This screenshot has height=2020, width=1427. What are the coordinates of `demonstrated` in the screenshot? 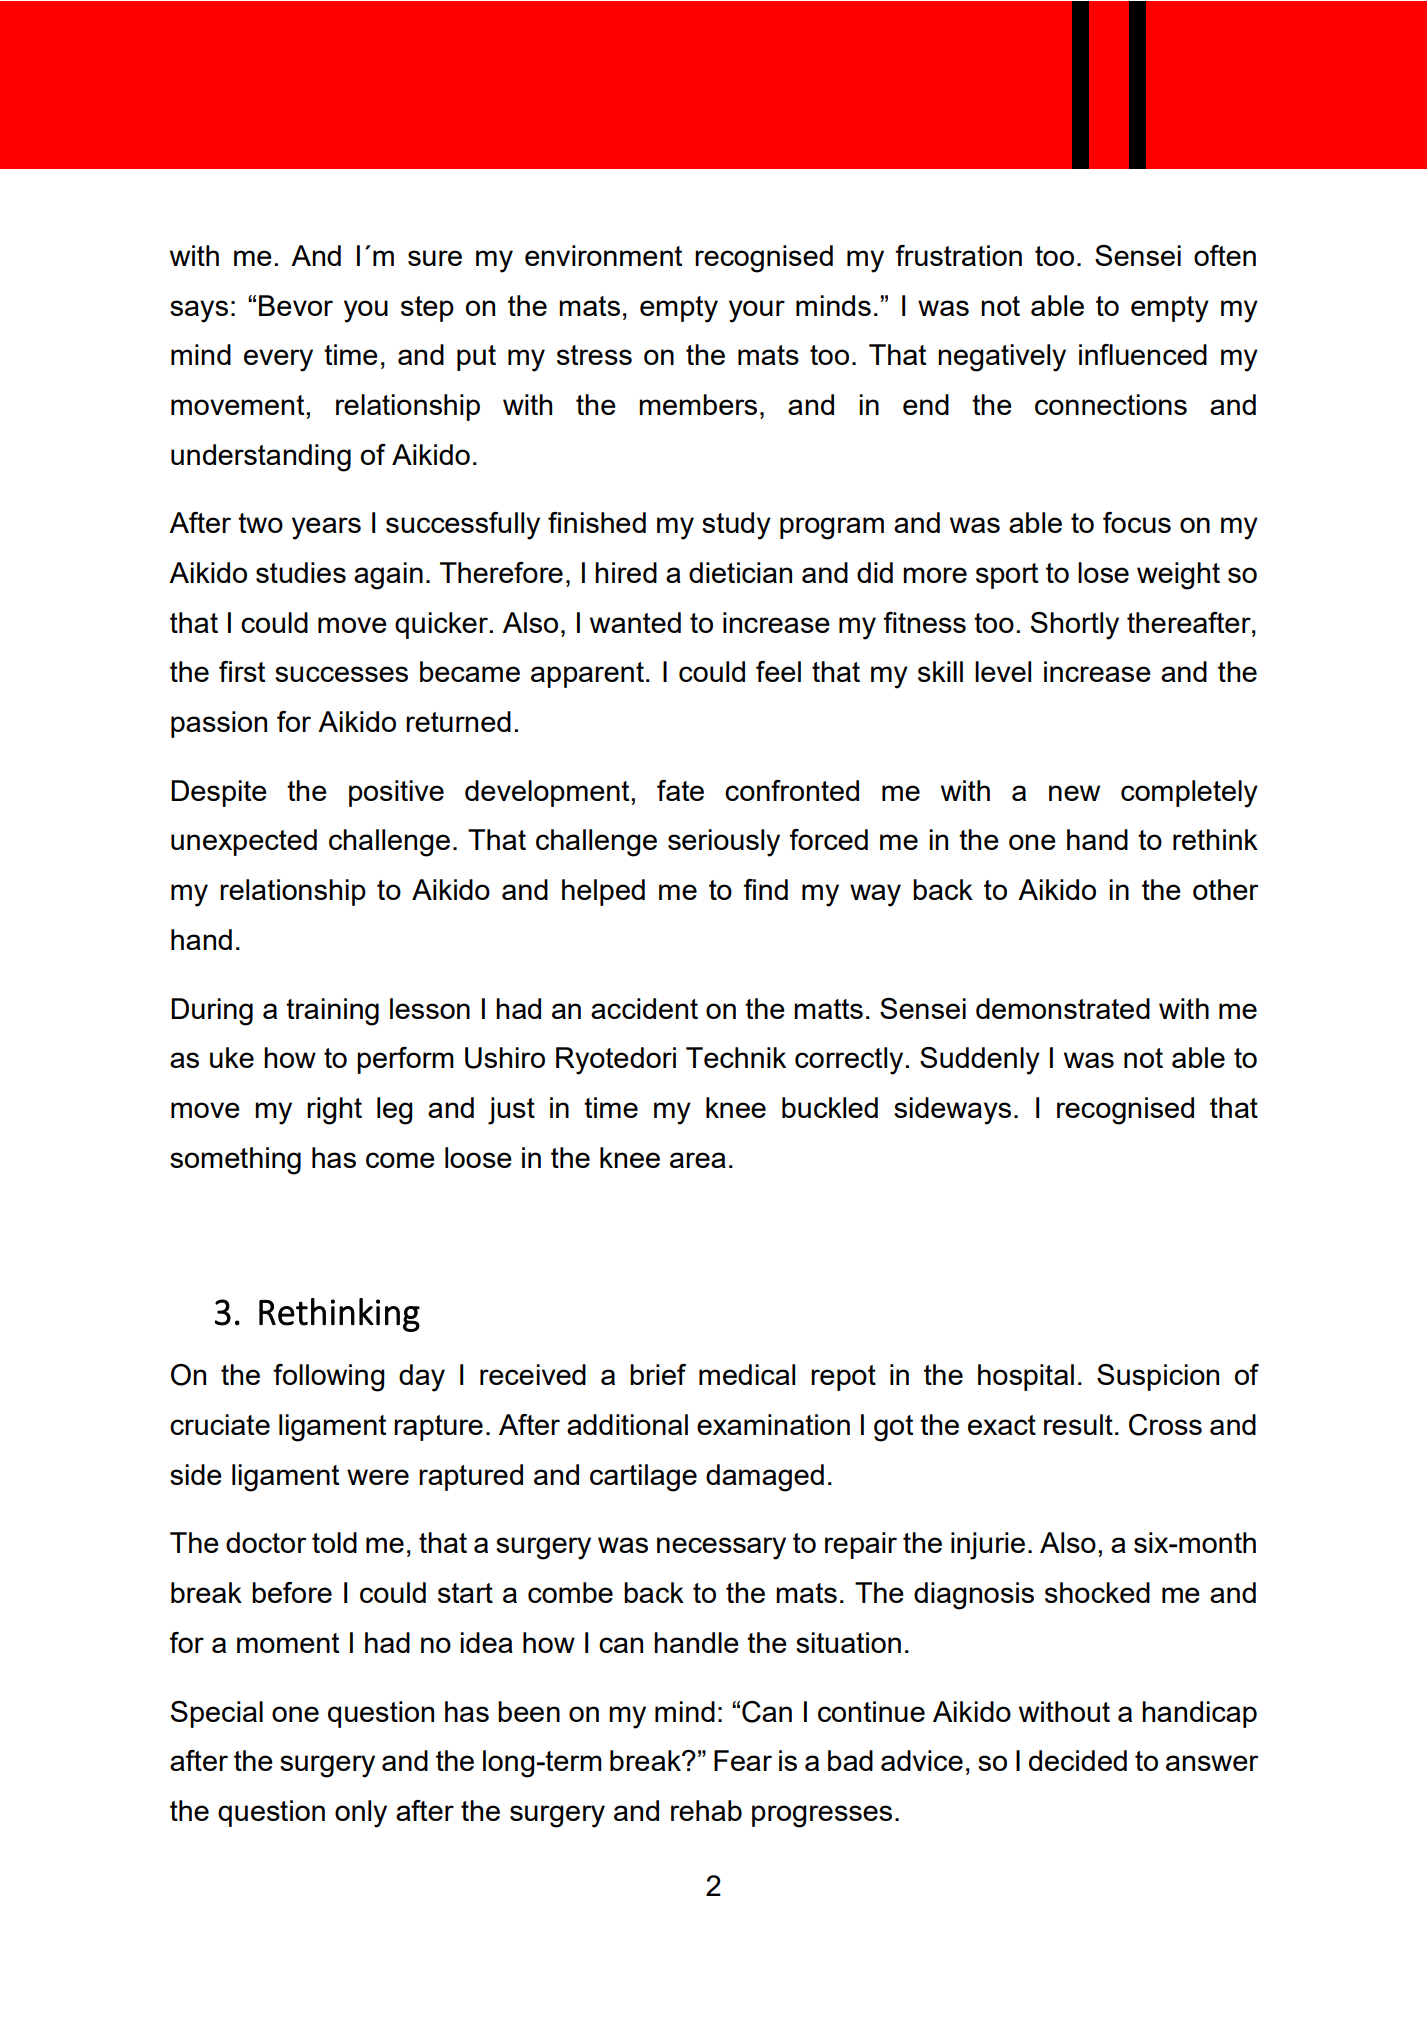 It's located at (1063, 1008).
